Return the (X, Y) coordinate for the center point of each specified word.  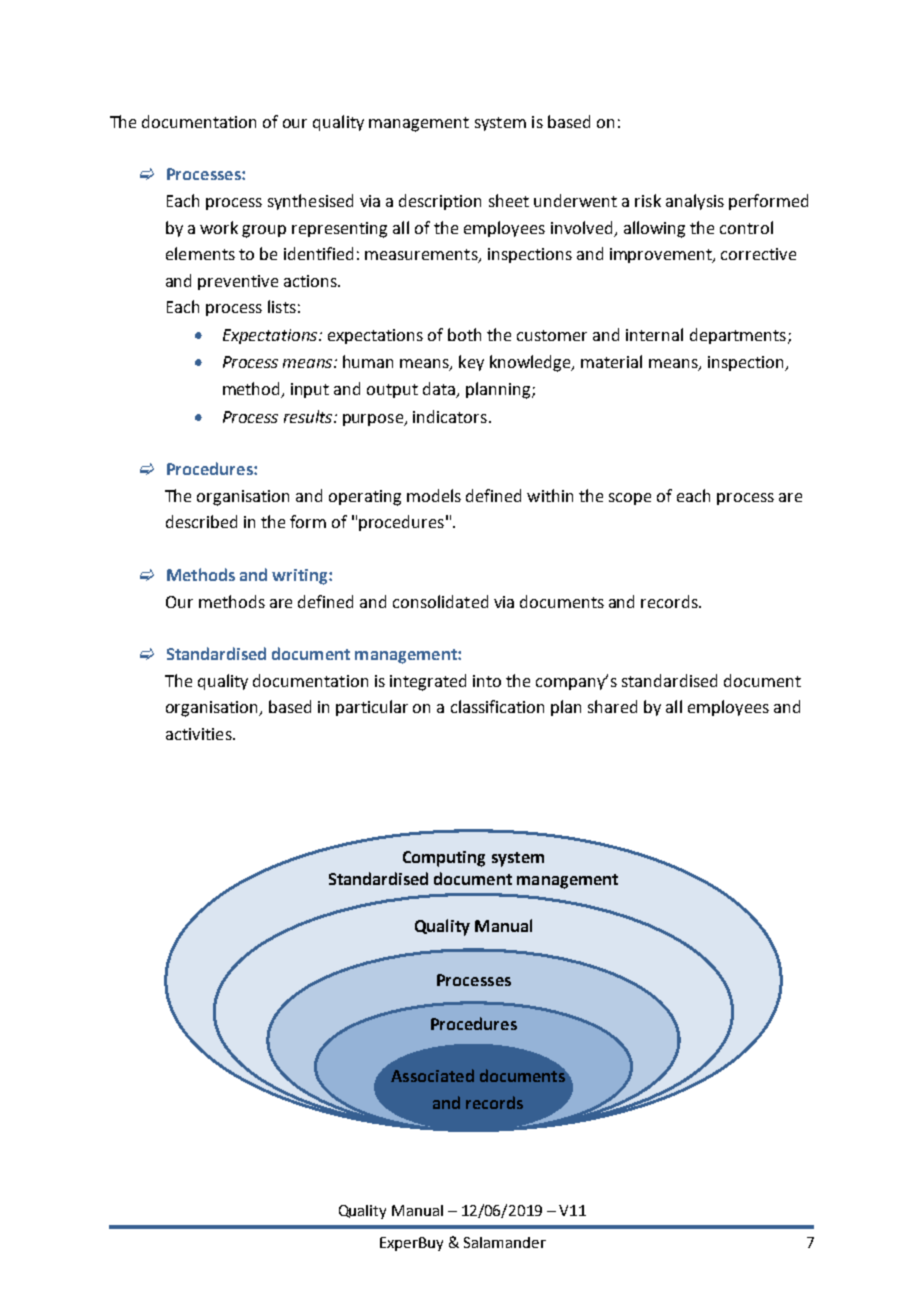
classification (497, 706)
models (434, 495)
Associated (432, 1075)
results (309, 416)
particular (372, 708)
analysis (695, 202)
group (264, 231)
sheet (509, 200)
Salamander (505, 1242)
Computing (444, 859)
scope (630, 499)
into (487, 681)
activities (200, 734)
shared (612, 706)
